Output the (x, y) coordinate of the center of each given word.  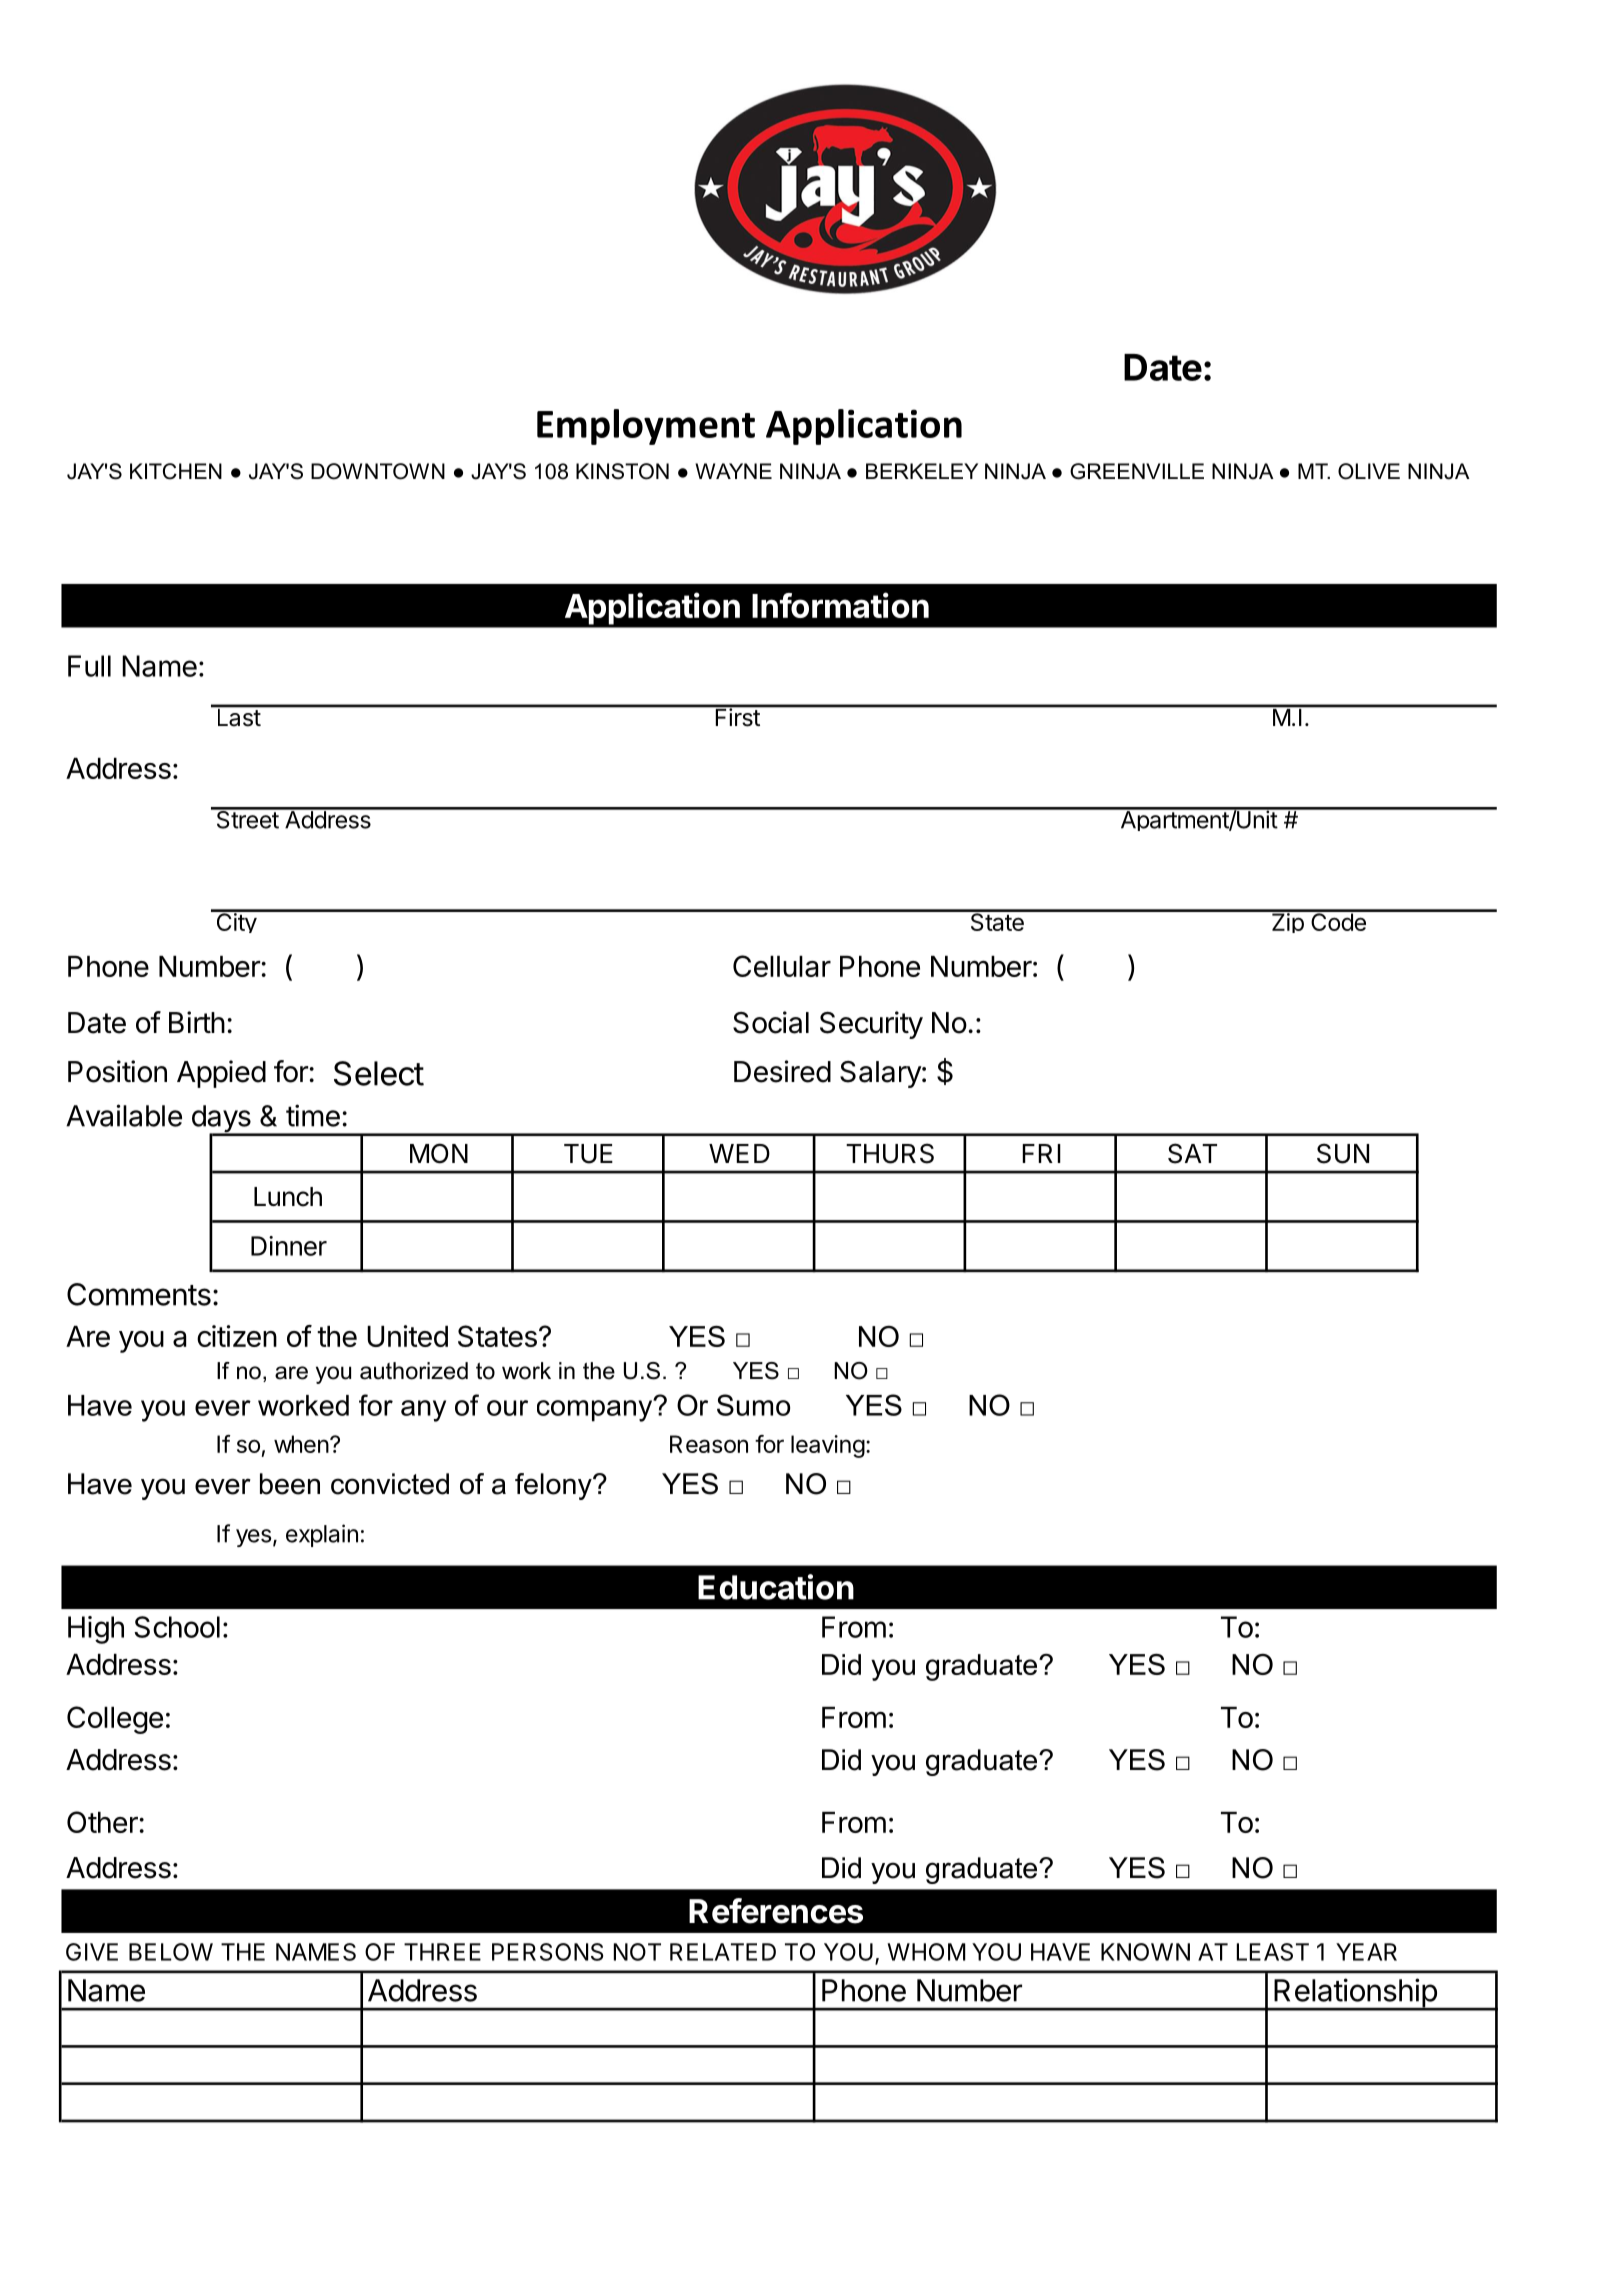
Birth (197, 1022)
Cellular (782, 966)
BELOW (171, 1952)
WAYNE (733, 471)
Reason (709, 1444)
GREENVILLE (1137, 471)
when (301, 1444)
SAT (1192, 1153)
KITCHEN (176, 471)
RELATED (723, 1952)
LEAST (1273, 1952)
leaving (828, 1446)
